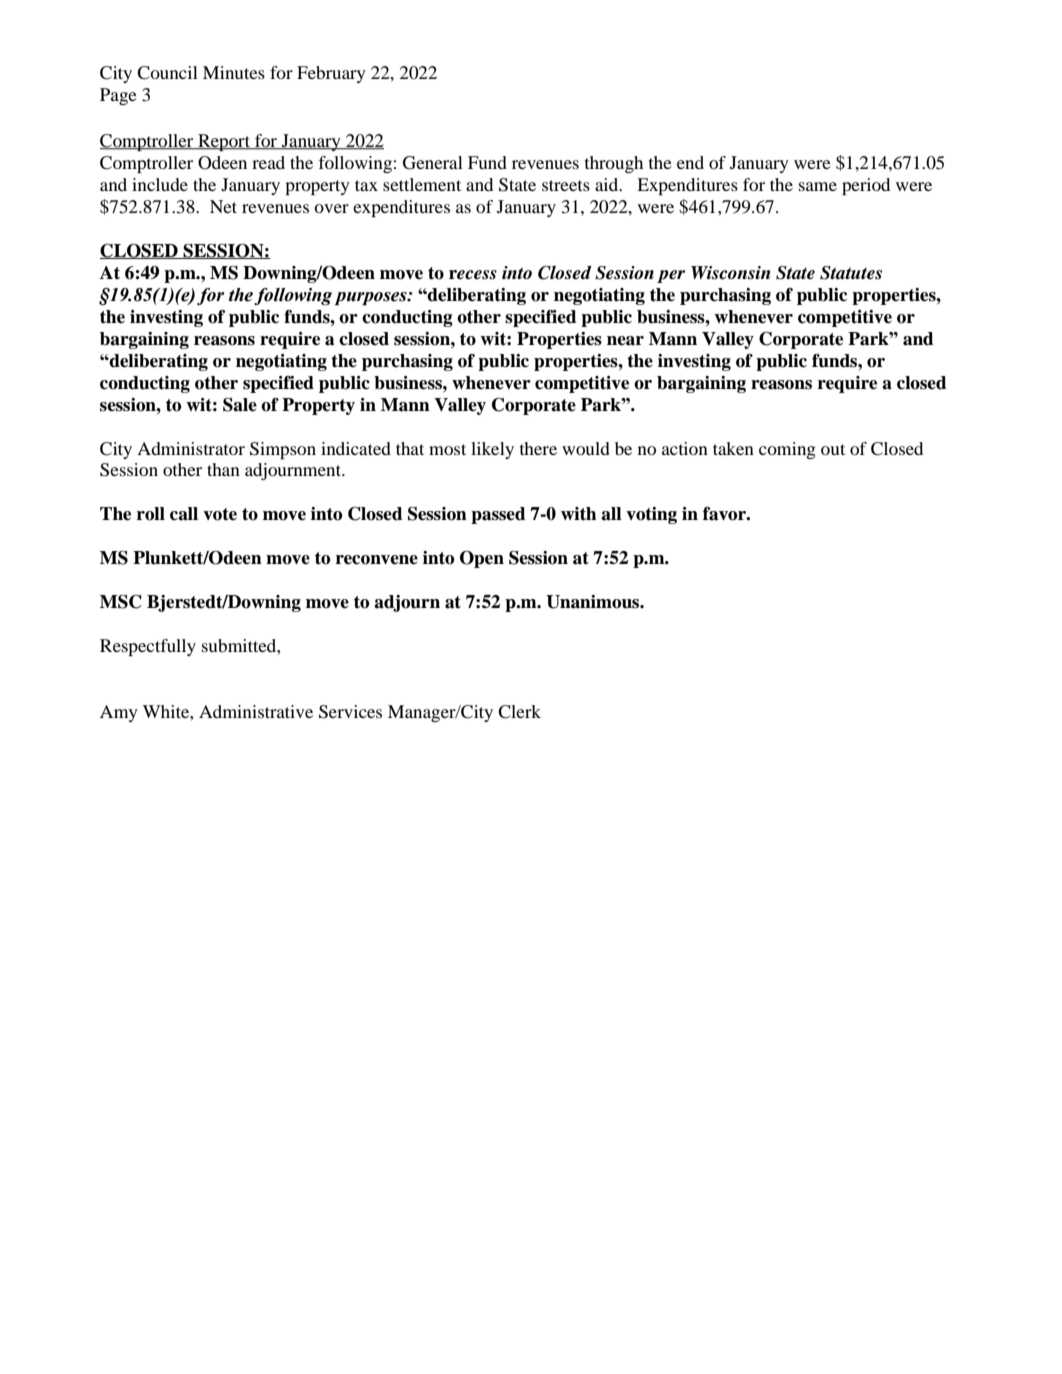  I want to click on February, so click(331, 74).
